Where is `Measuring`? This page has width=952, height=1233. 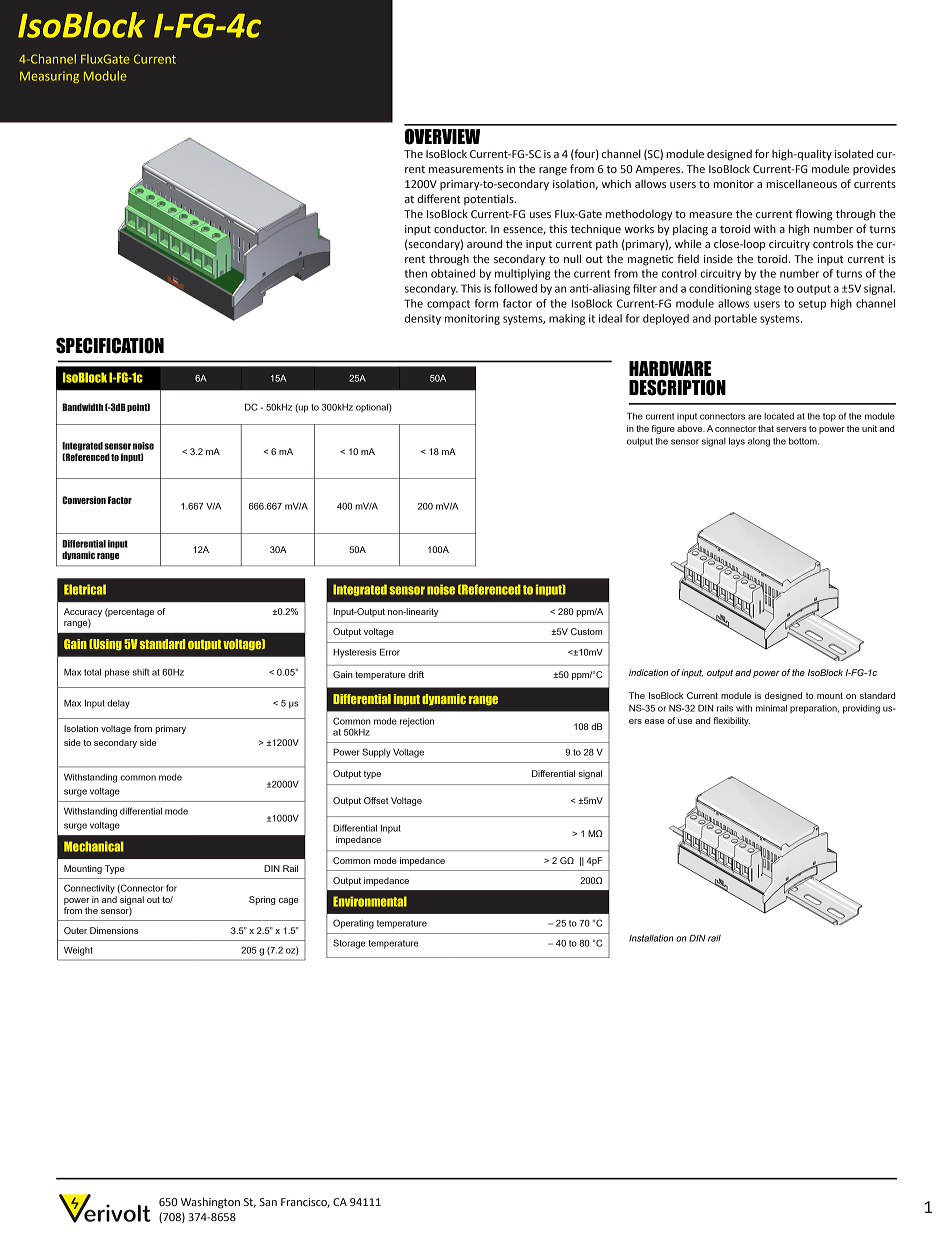 Measuring is located at coordinates (49, 77).
